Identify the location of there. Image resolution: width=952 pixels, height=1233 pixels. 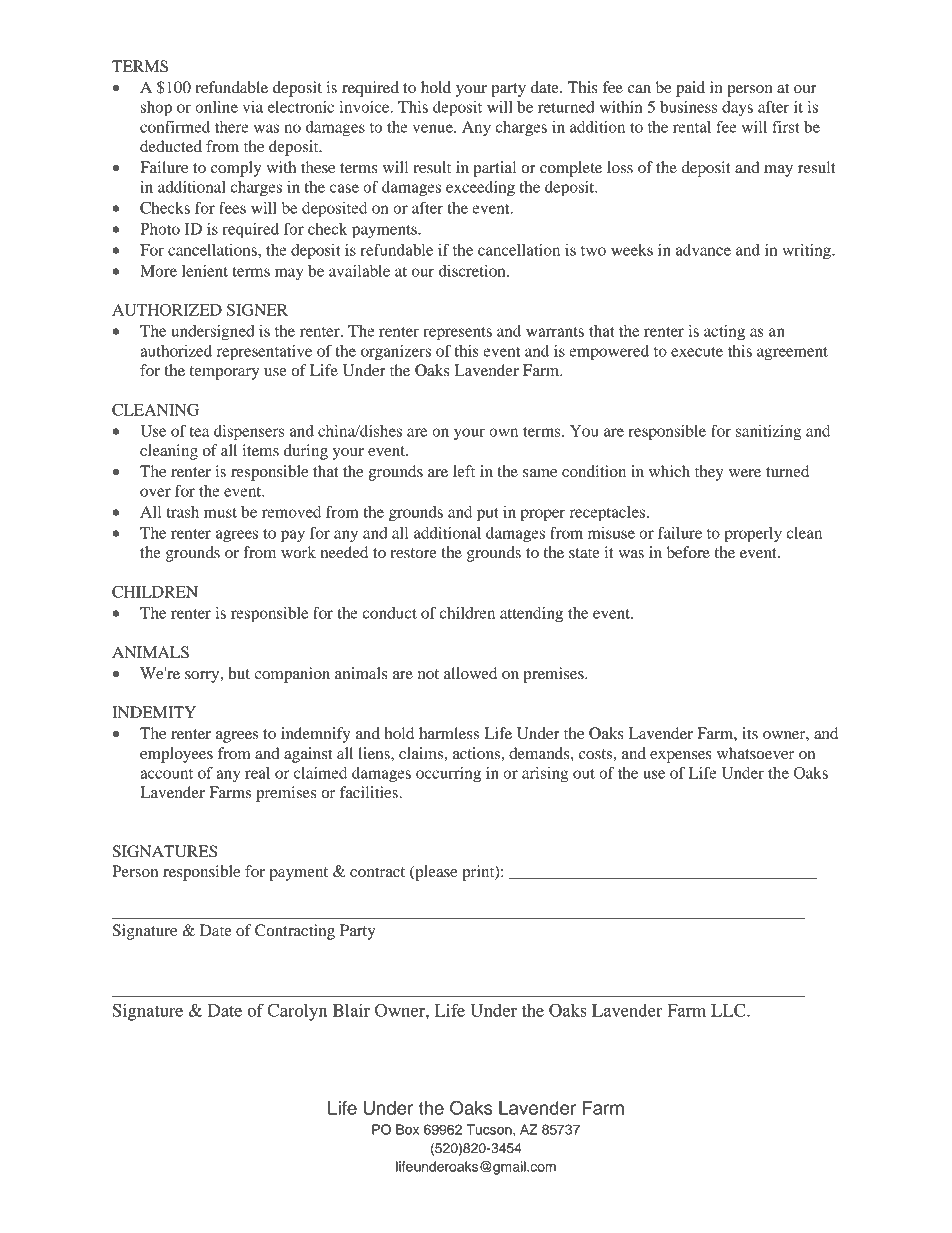
(232, 127).
